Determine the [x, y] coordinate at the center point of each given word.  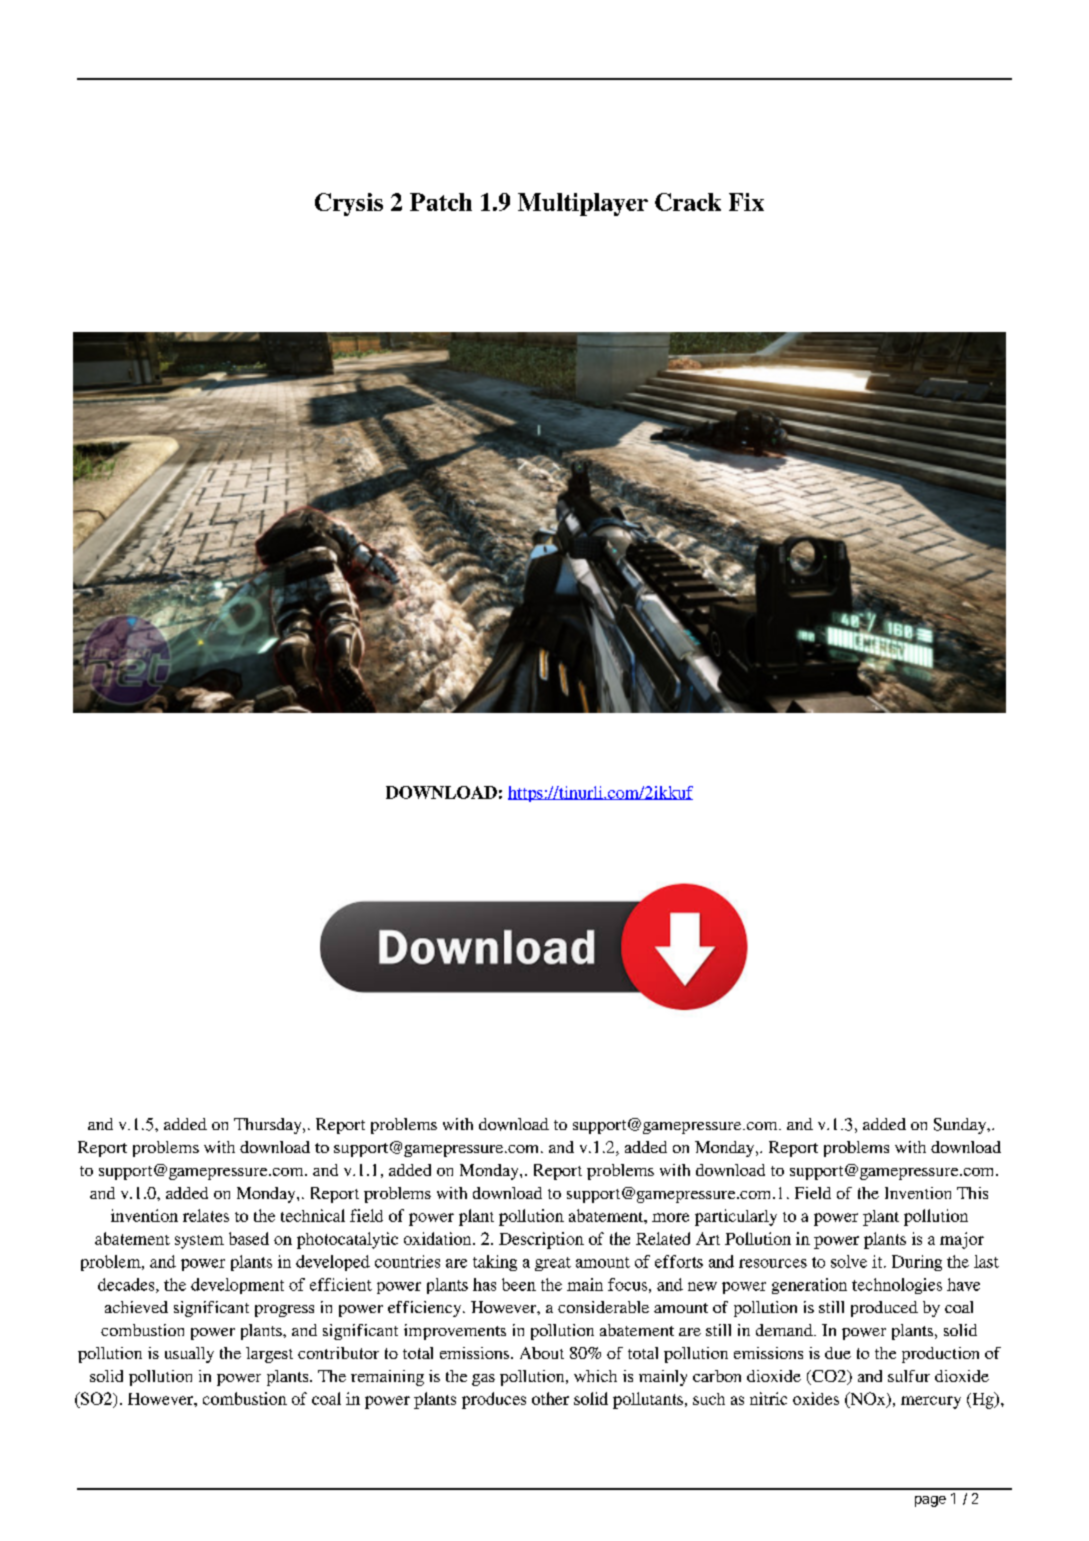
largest [269, 1355]
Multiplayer [583, 204]
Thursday [269, 1126]
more [670, 1217]
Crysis [349, 204]
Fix [746, 202]
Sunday [961, 1126]
